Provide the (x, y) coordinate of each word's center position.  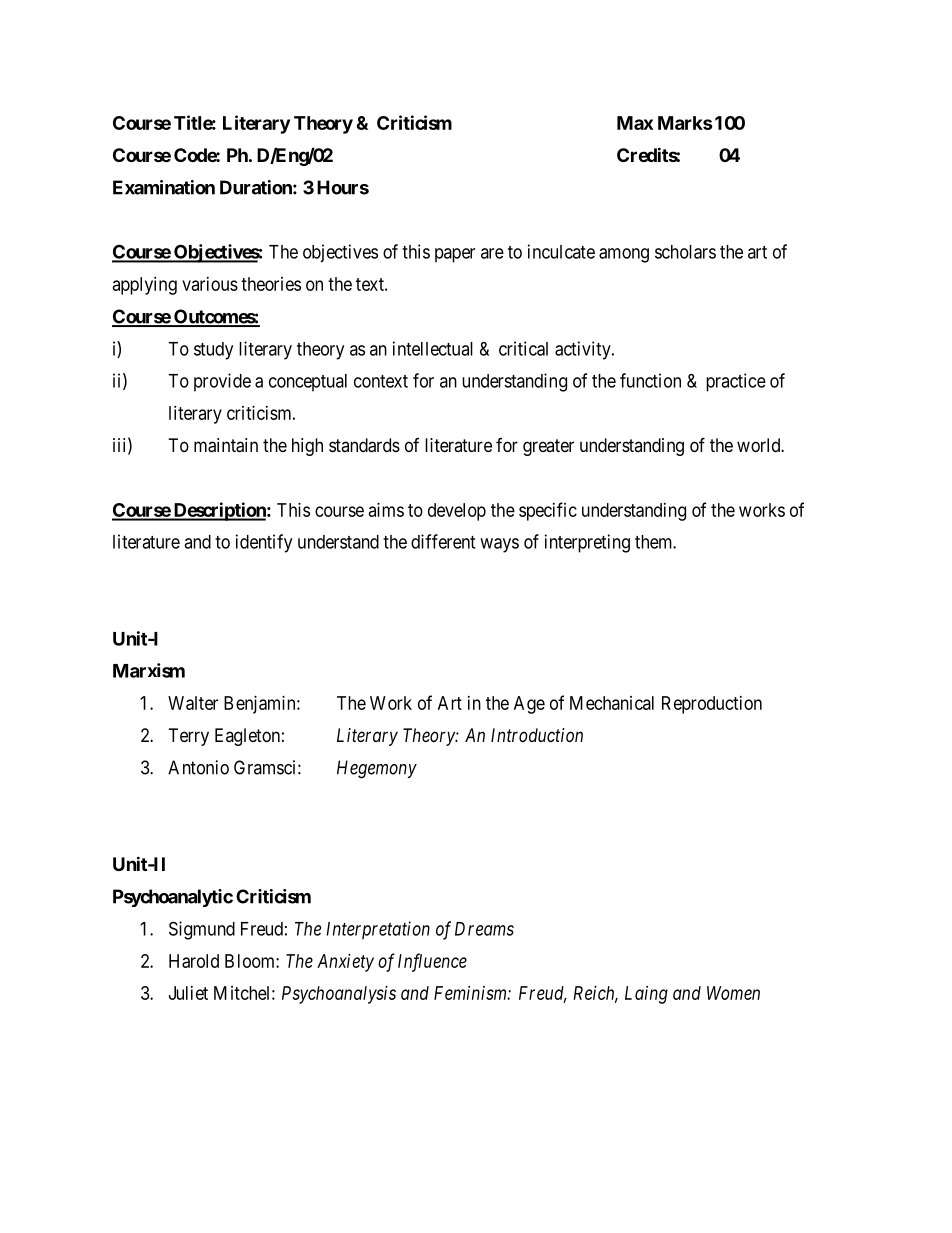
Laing (646, 995)
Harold (194, 961)
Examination (164, 187)
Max (635, 123)
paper (455, 255)
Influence (432, 962)
